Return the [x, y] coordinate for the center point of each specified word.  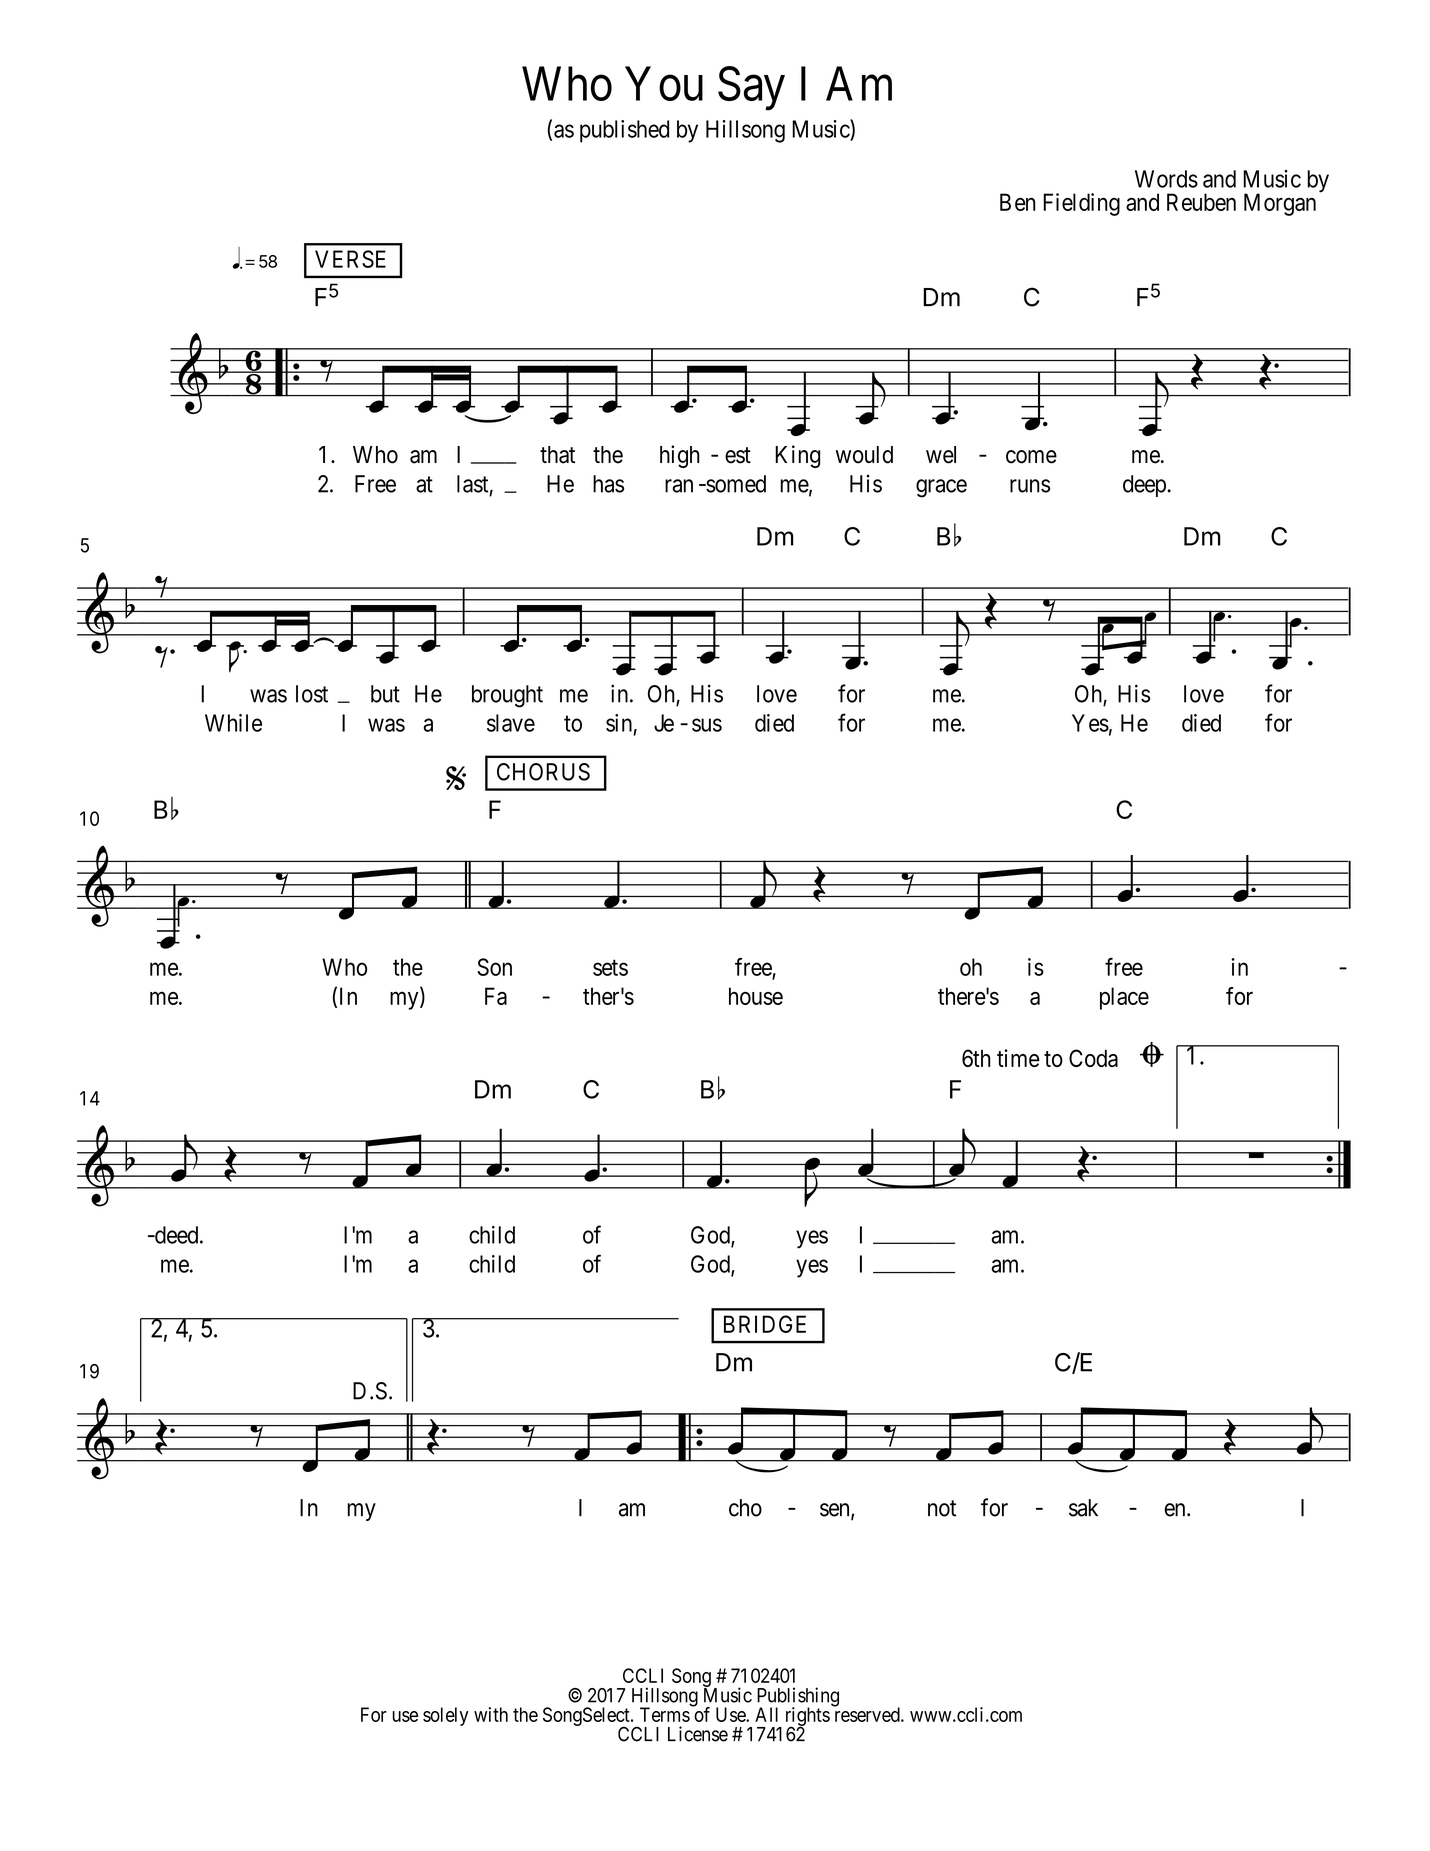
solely [446, 1716]
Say [751, 88]
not [942, 1508]
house [756, 996]
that [557, 455]
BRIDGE [765, 1324]
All [766, 1714]
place [1124, 998]
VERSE [350, 259]
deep [1145, 486]
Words [1166, 179]
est [738, 455]
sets [610, 968]
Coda [1093, 1058]
